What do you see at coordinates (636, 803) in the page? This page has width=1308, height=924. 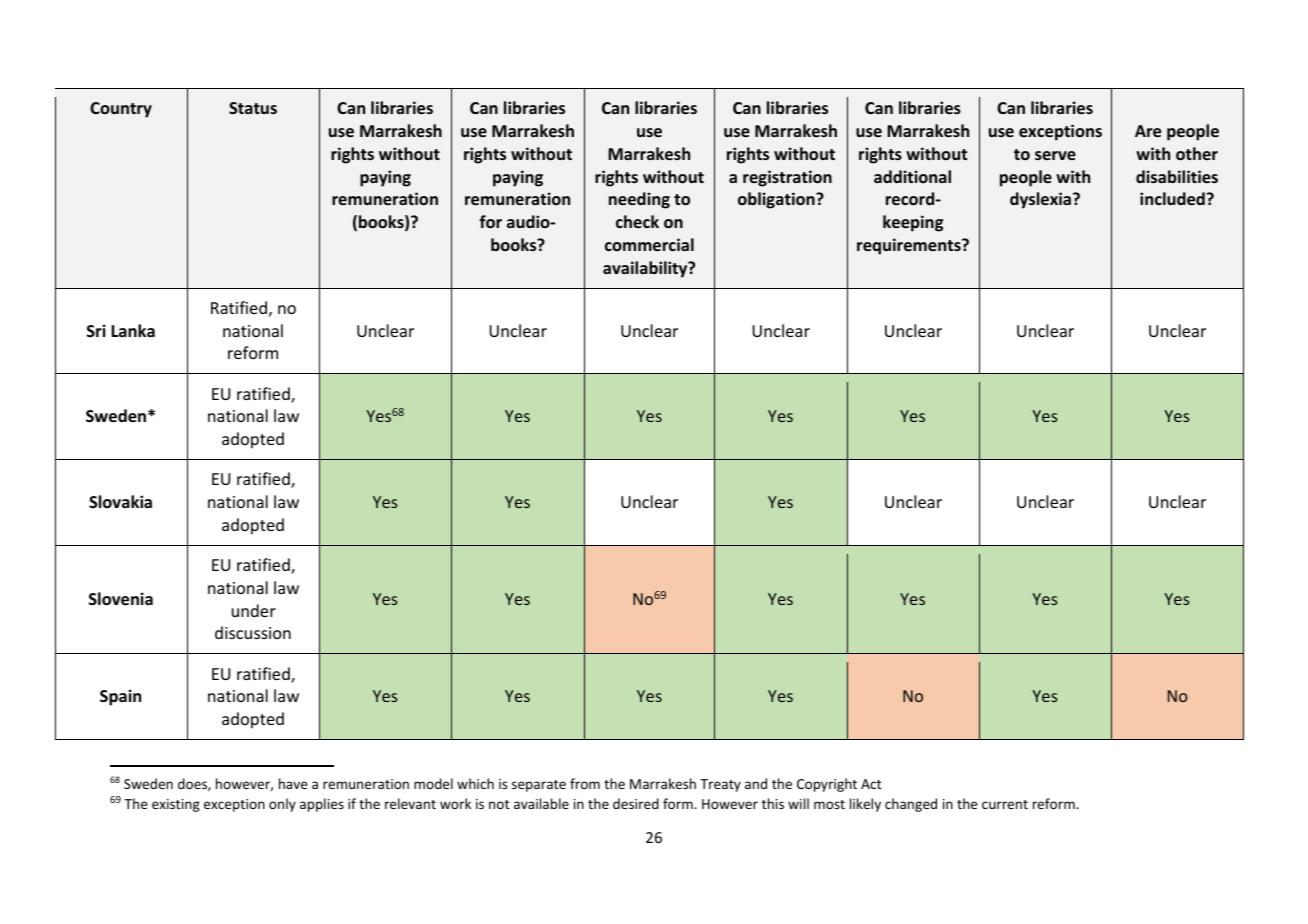 I see `desired` at bounding box center [636, 803].
